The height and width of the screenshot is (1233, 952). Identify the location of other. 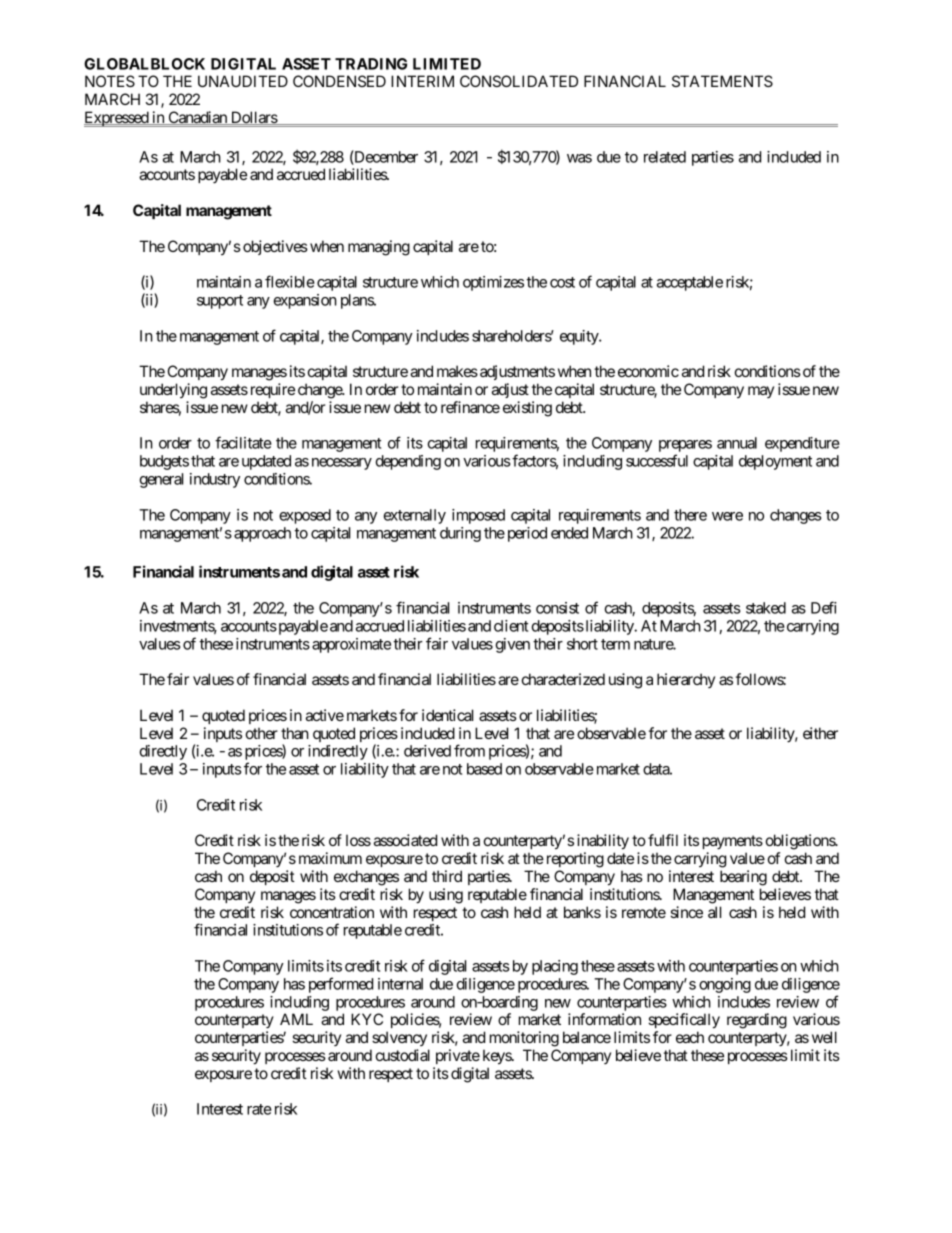
(262, 733).
